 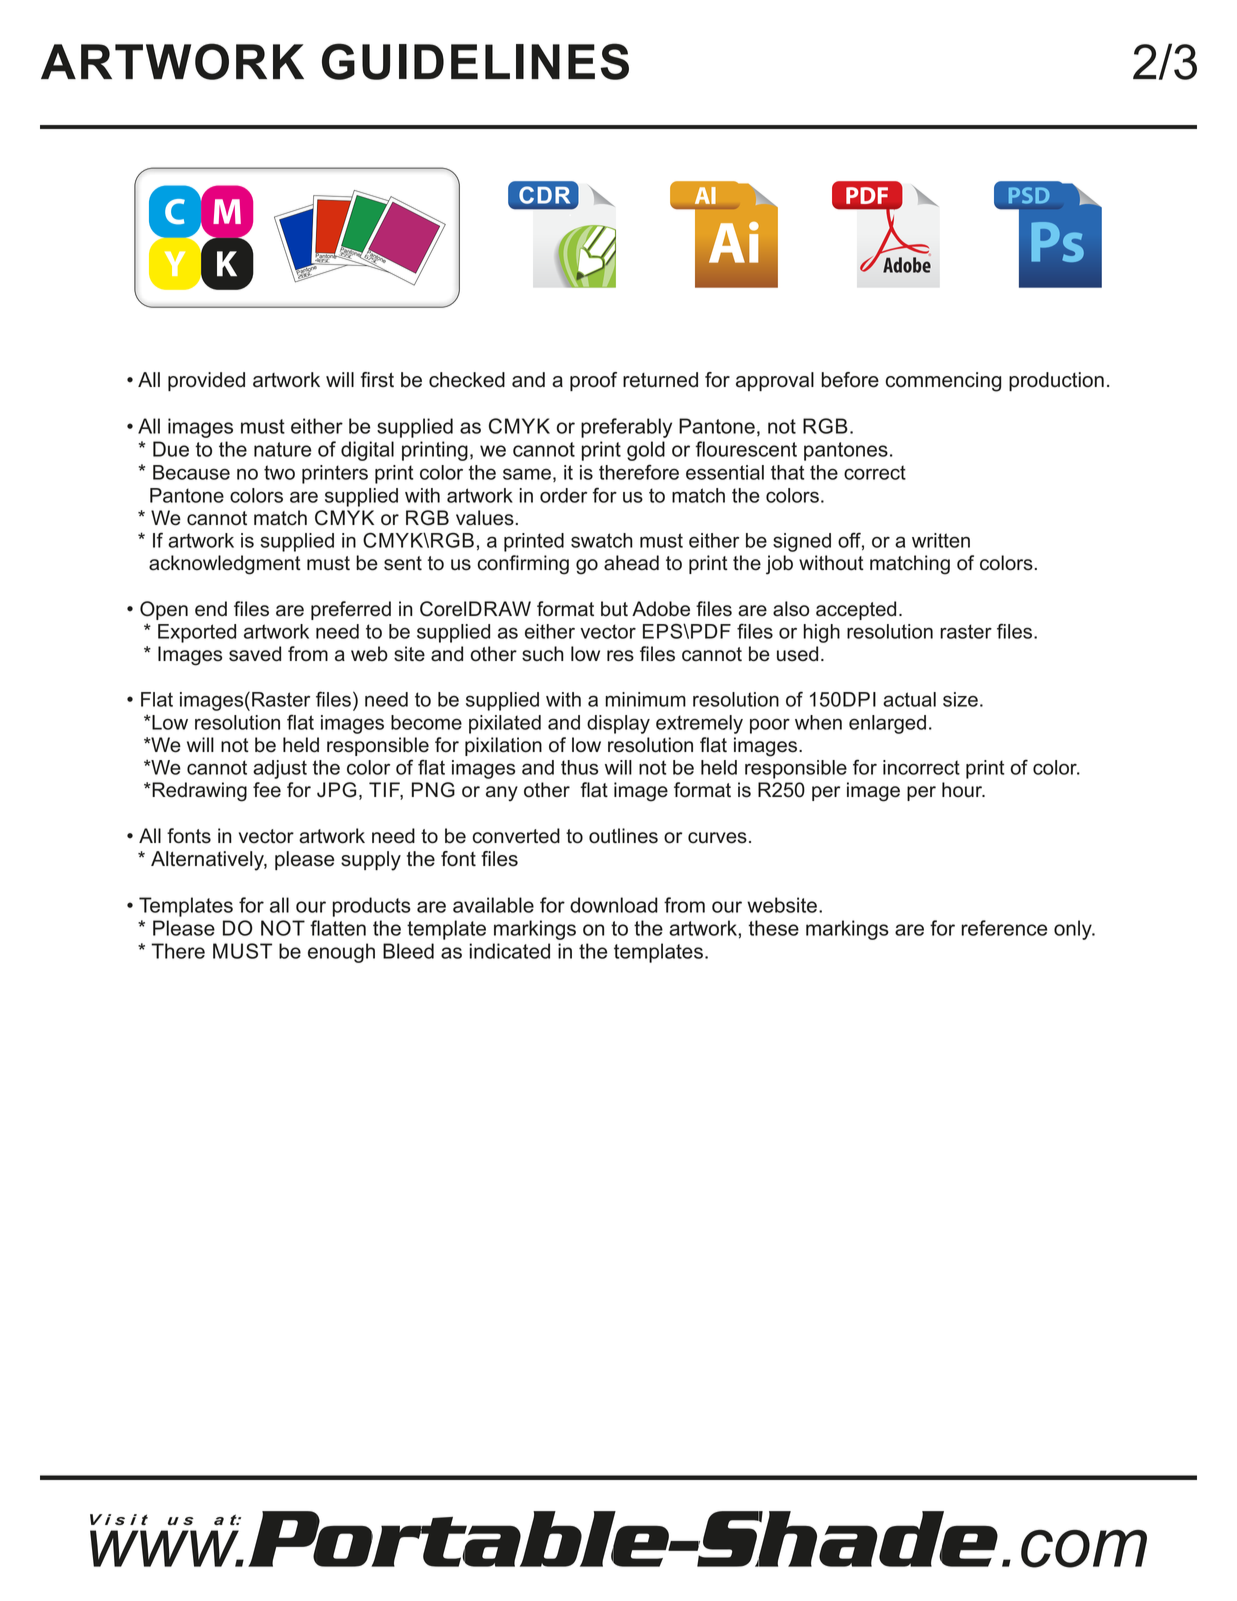 What do you see at coordinates (544, 195) in the screenshot?
I see `CDR` at bounding box center [544, 195].
